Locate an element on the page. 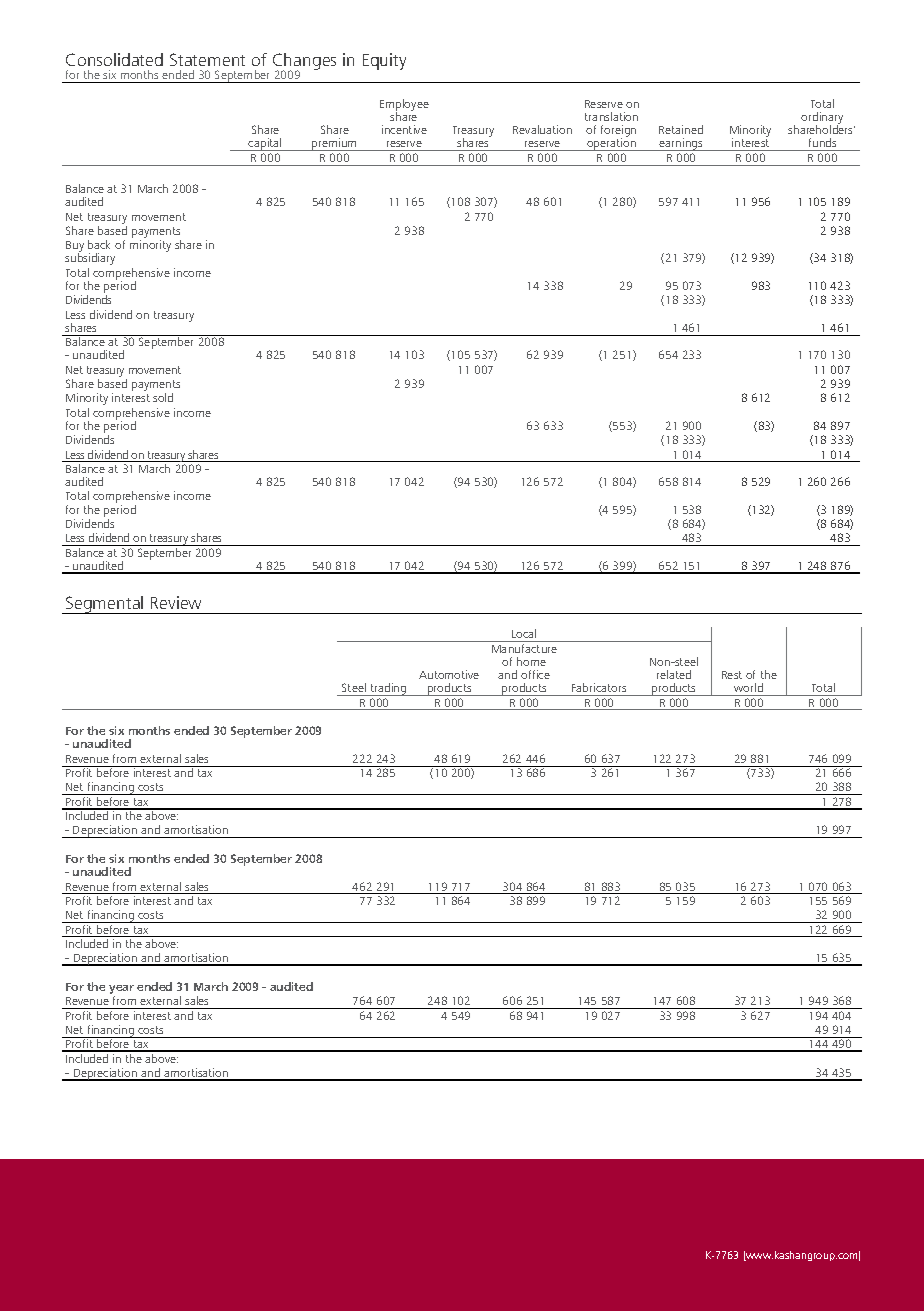  year is located at coordinates (121, 991).
